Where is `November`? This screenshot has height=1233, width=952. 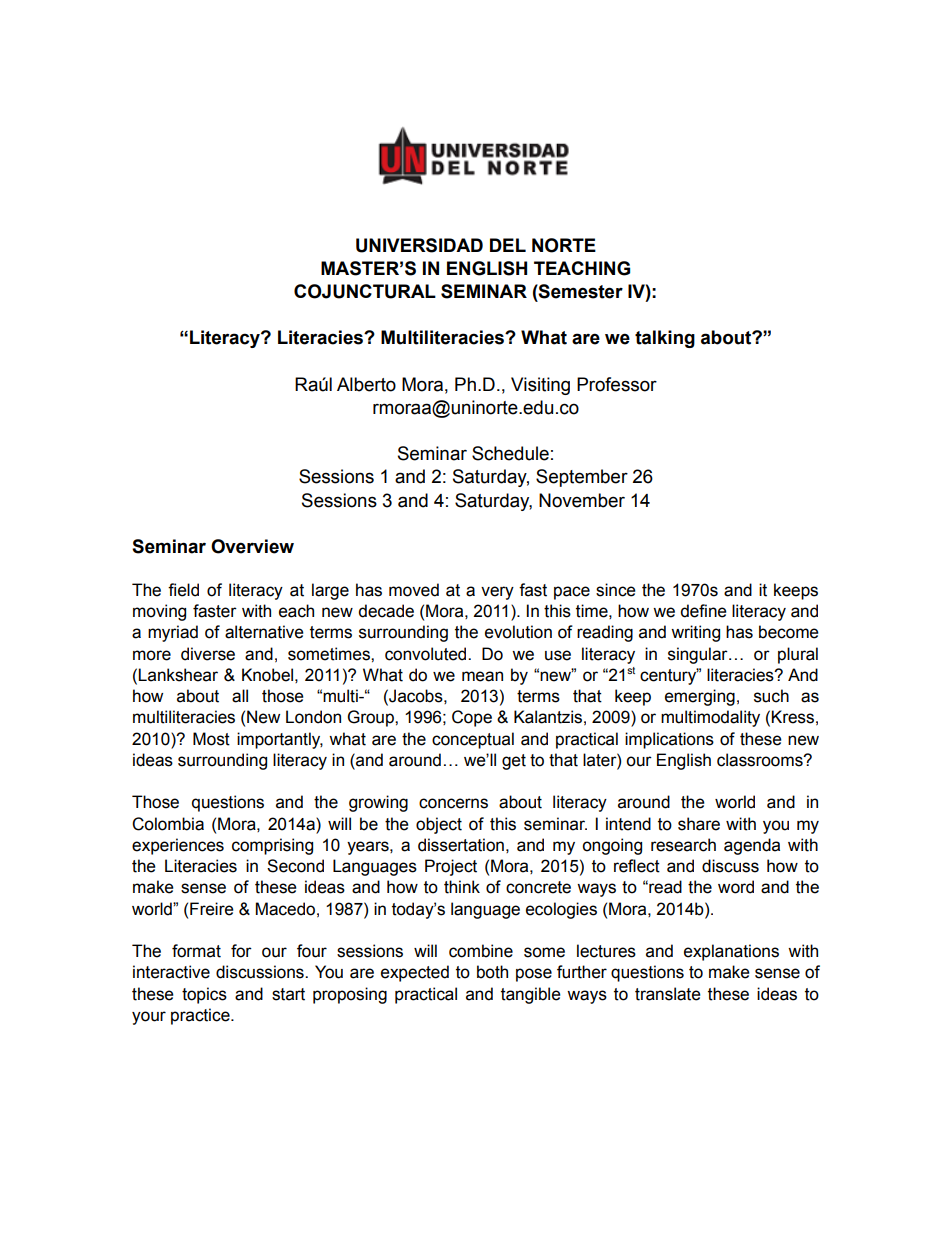
November is located at coordinates (582, 500).
